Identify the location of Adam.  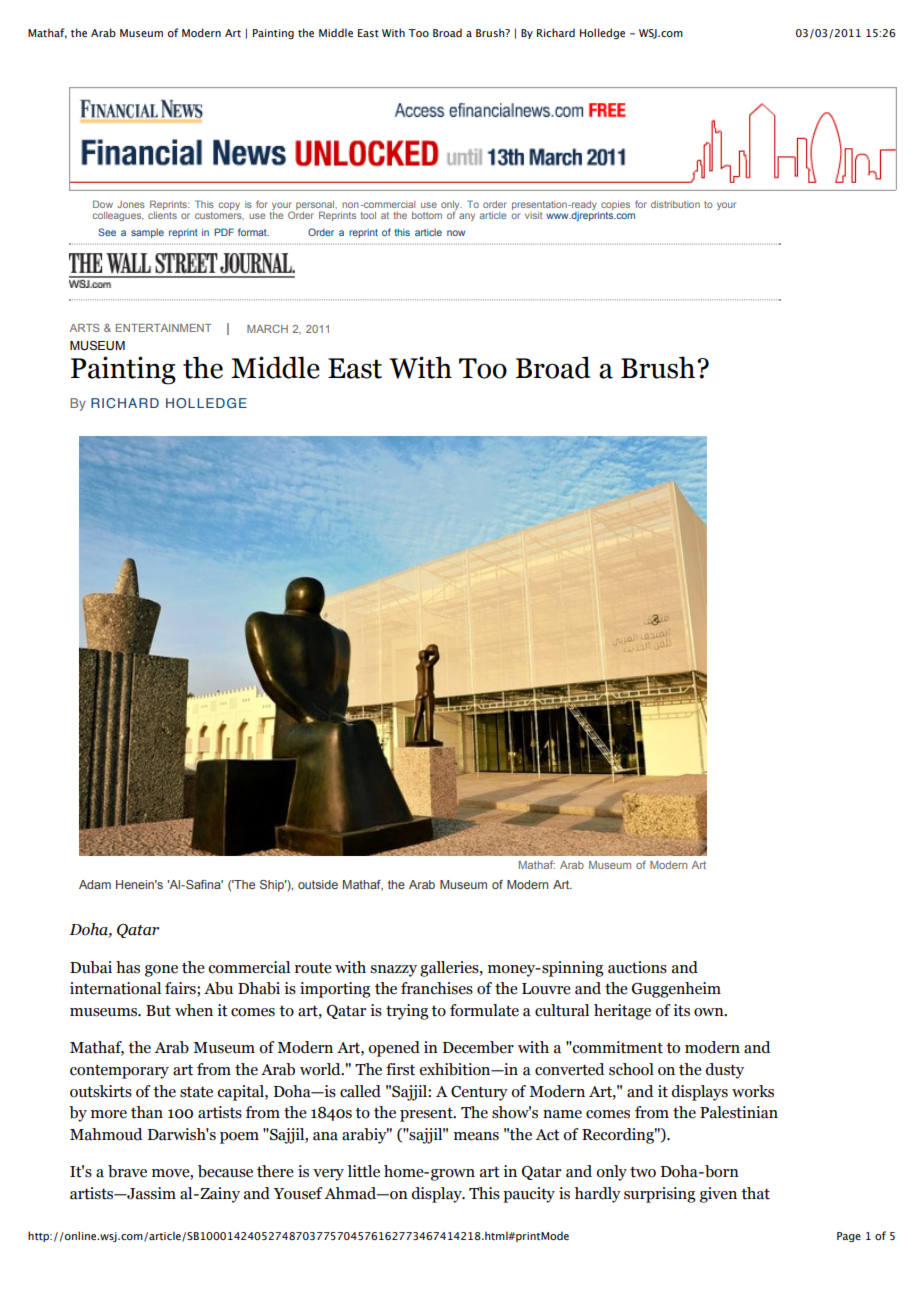
(95, 884).
